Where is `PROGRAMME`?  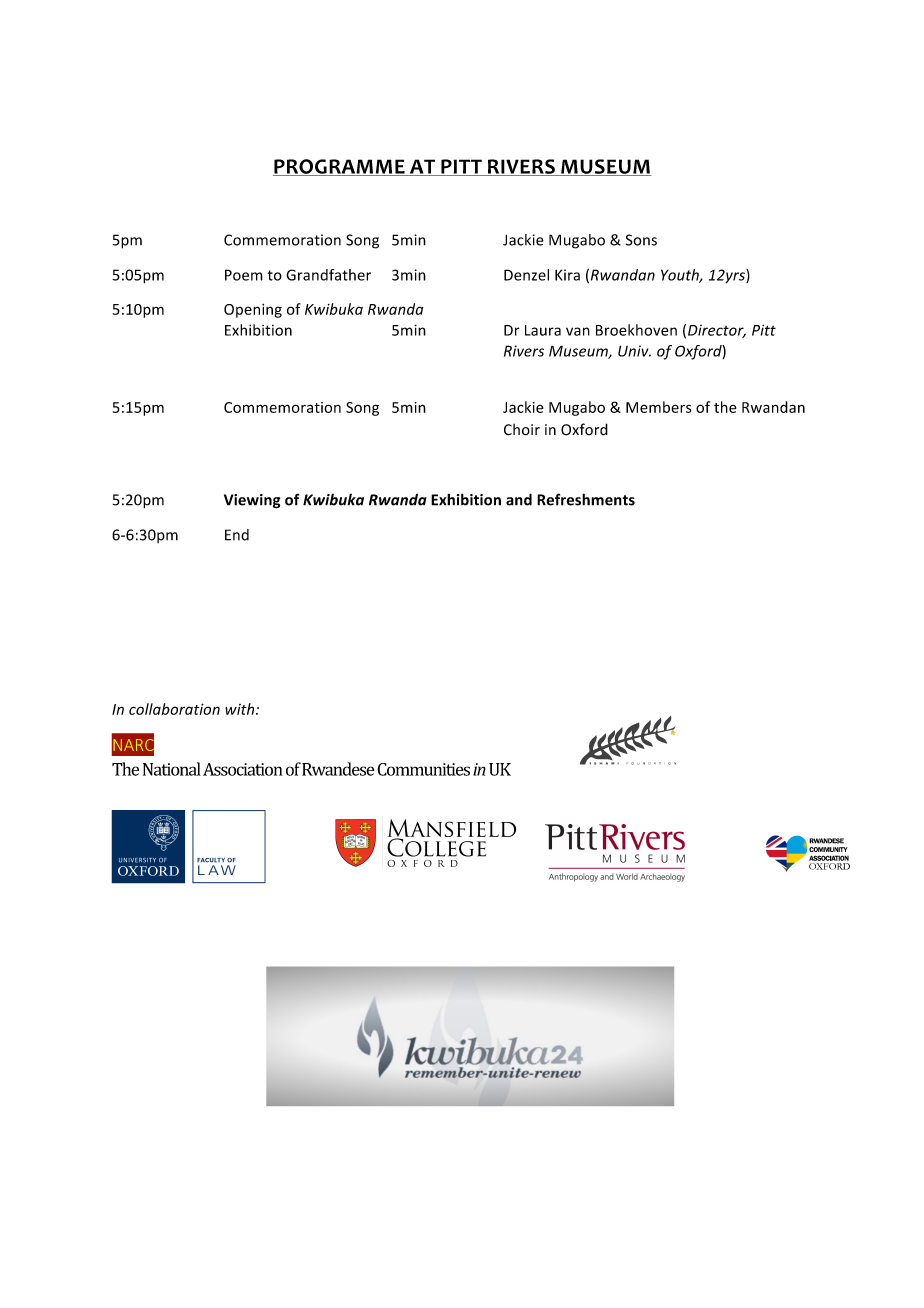 PROGRAMME is located at coordinates (340, 167).
